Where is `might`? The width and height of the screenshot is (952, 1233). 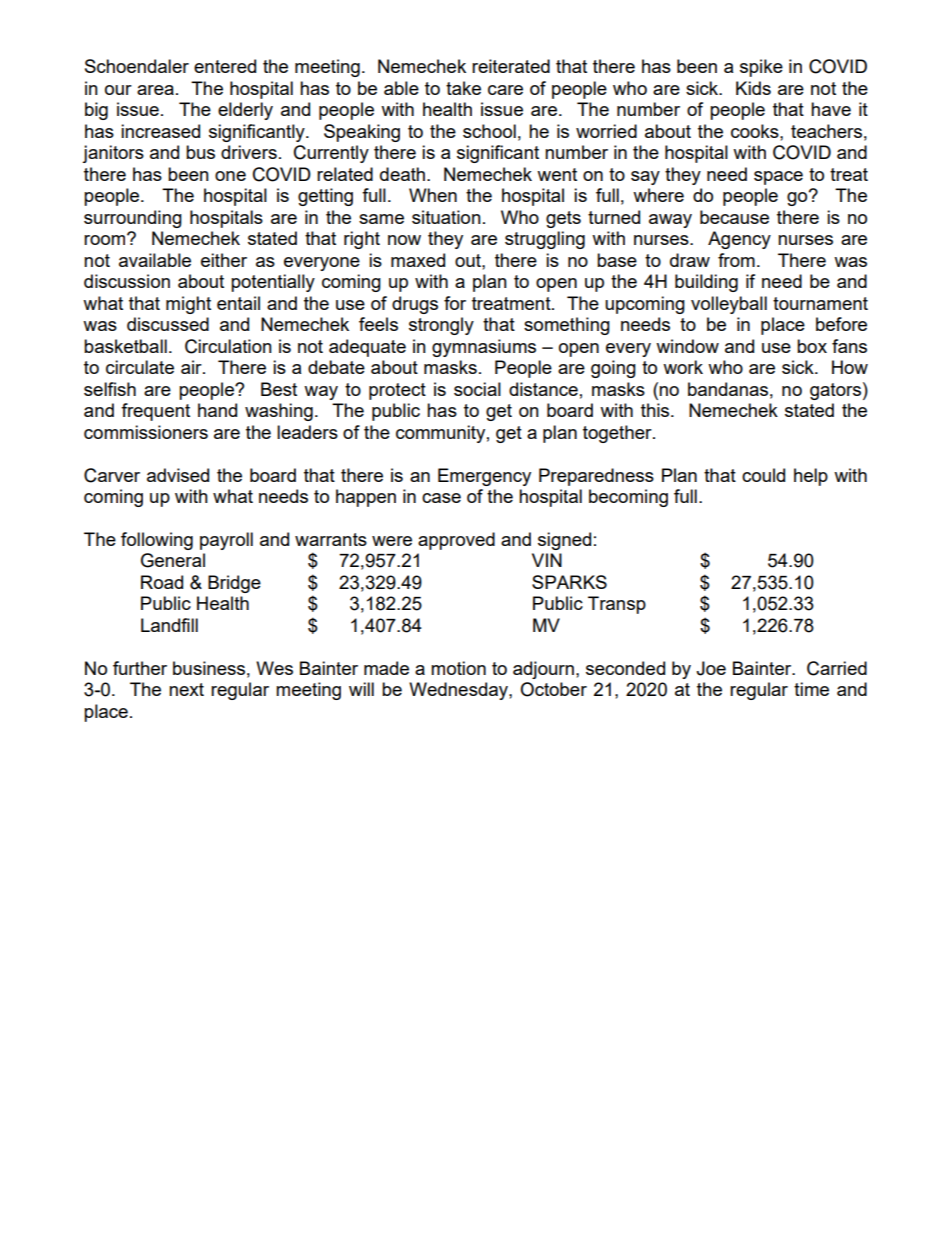
might is located at coordinates (188, 305).
